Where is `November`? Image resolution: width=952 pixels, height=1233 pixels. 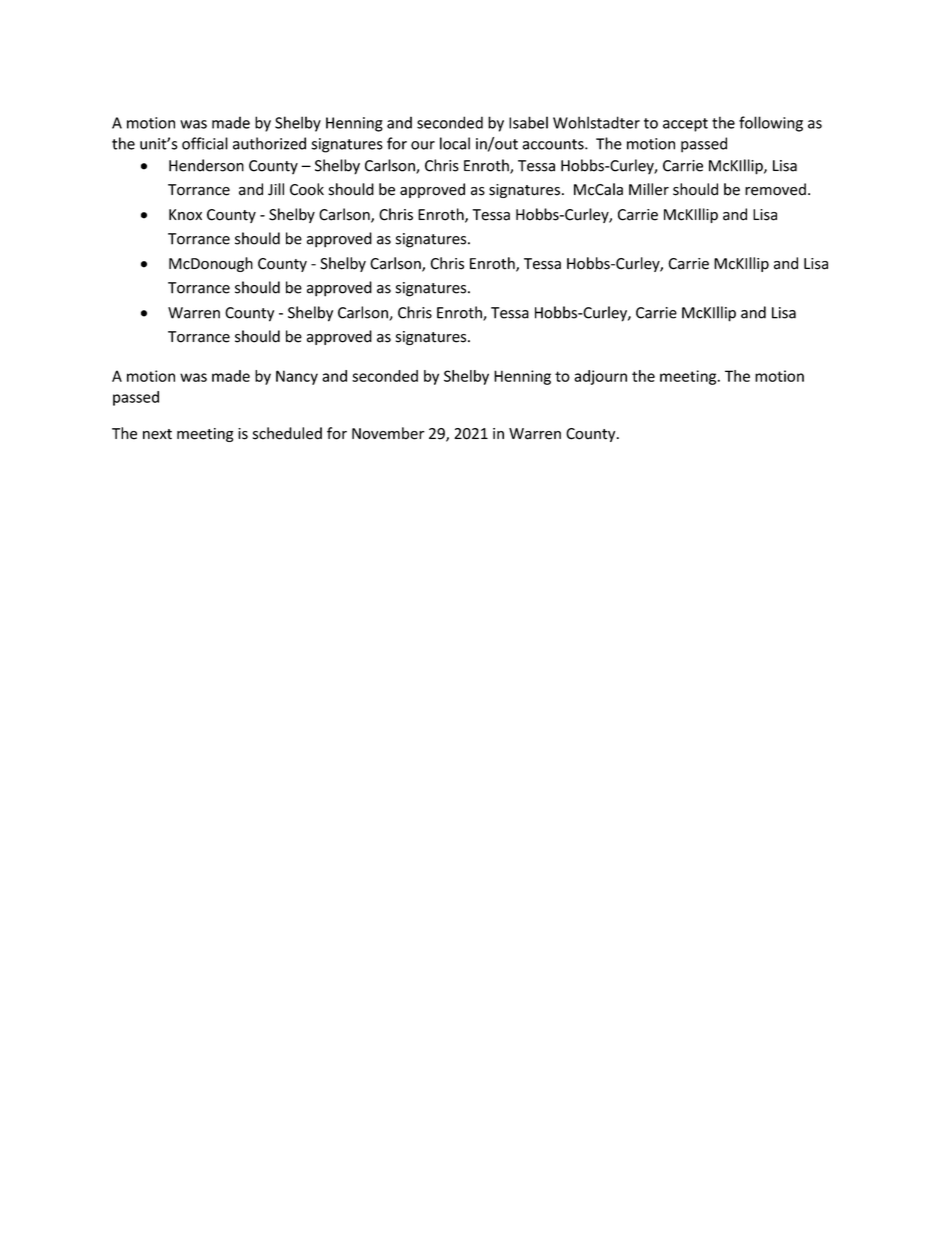 November is located at coordinates (388, 433).
